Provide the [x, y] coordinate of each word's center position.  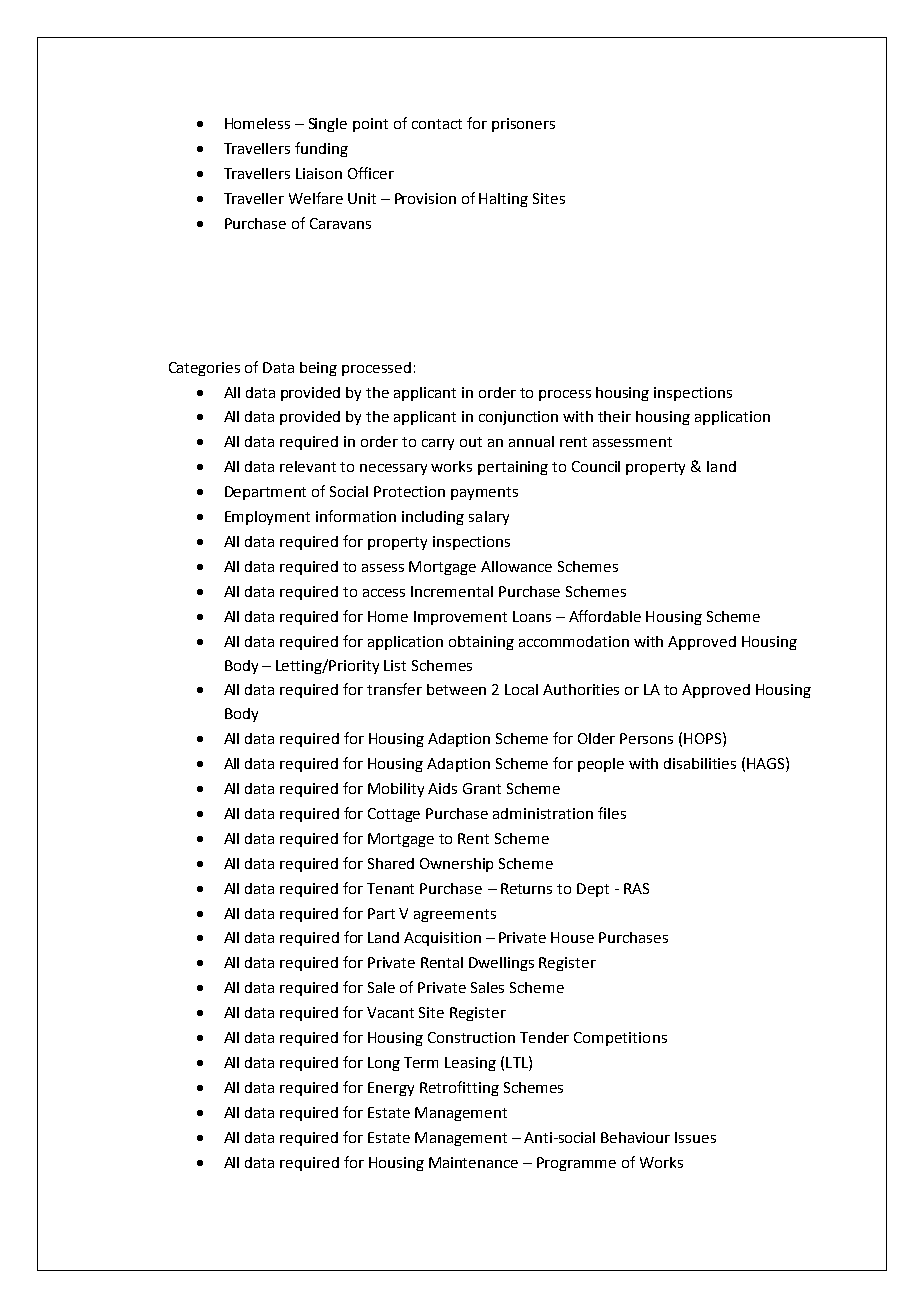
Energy [391, 1089]
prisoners [523, 125]
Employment [267, 518]
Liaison [319, 173]
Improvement [460, 618]
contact [437, 124]
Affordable [605, 616]
